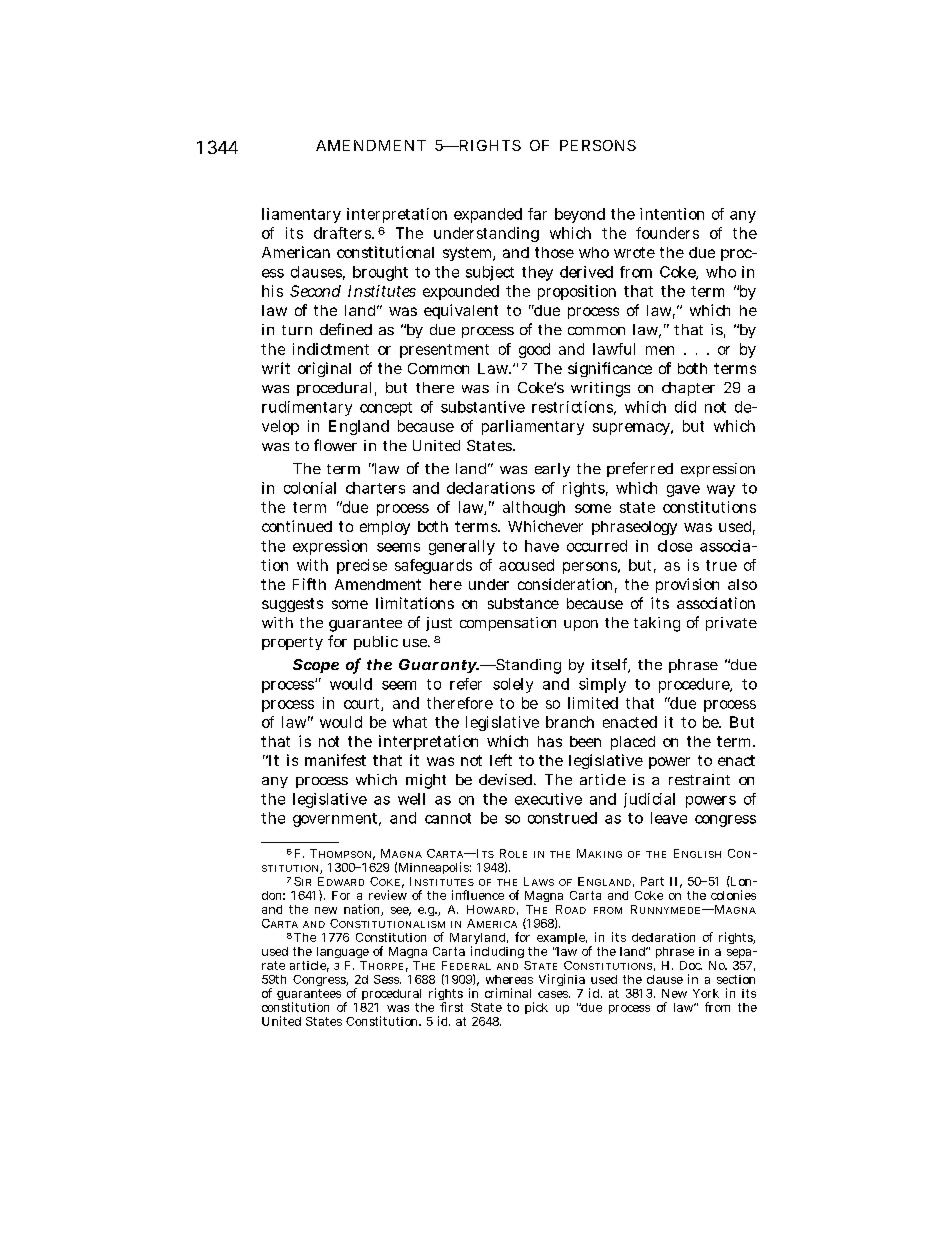  I want to click on placed, so click(633, 743).
